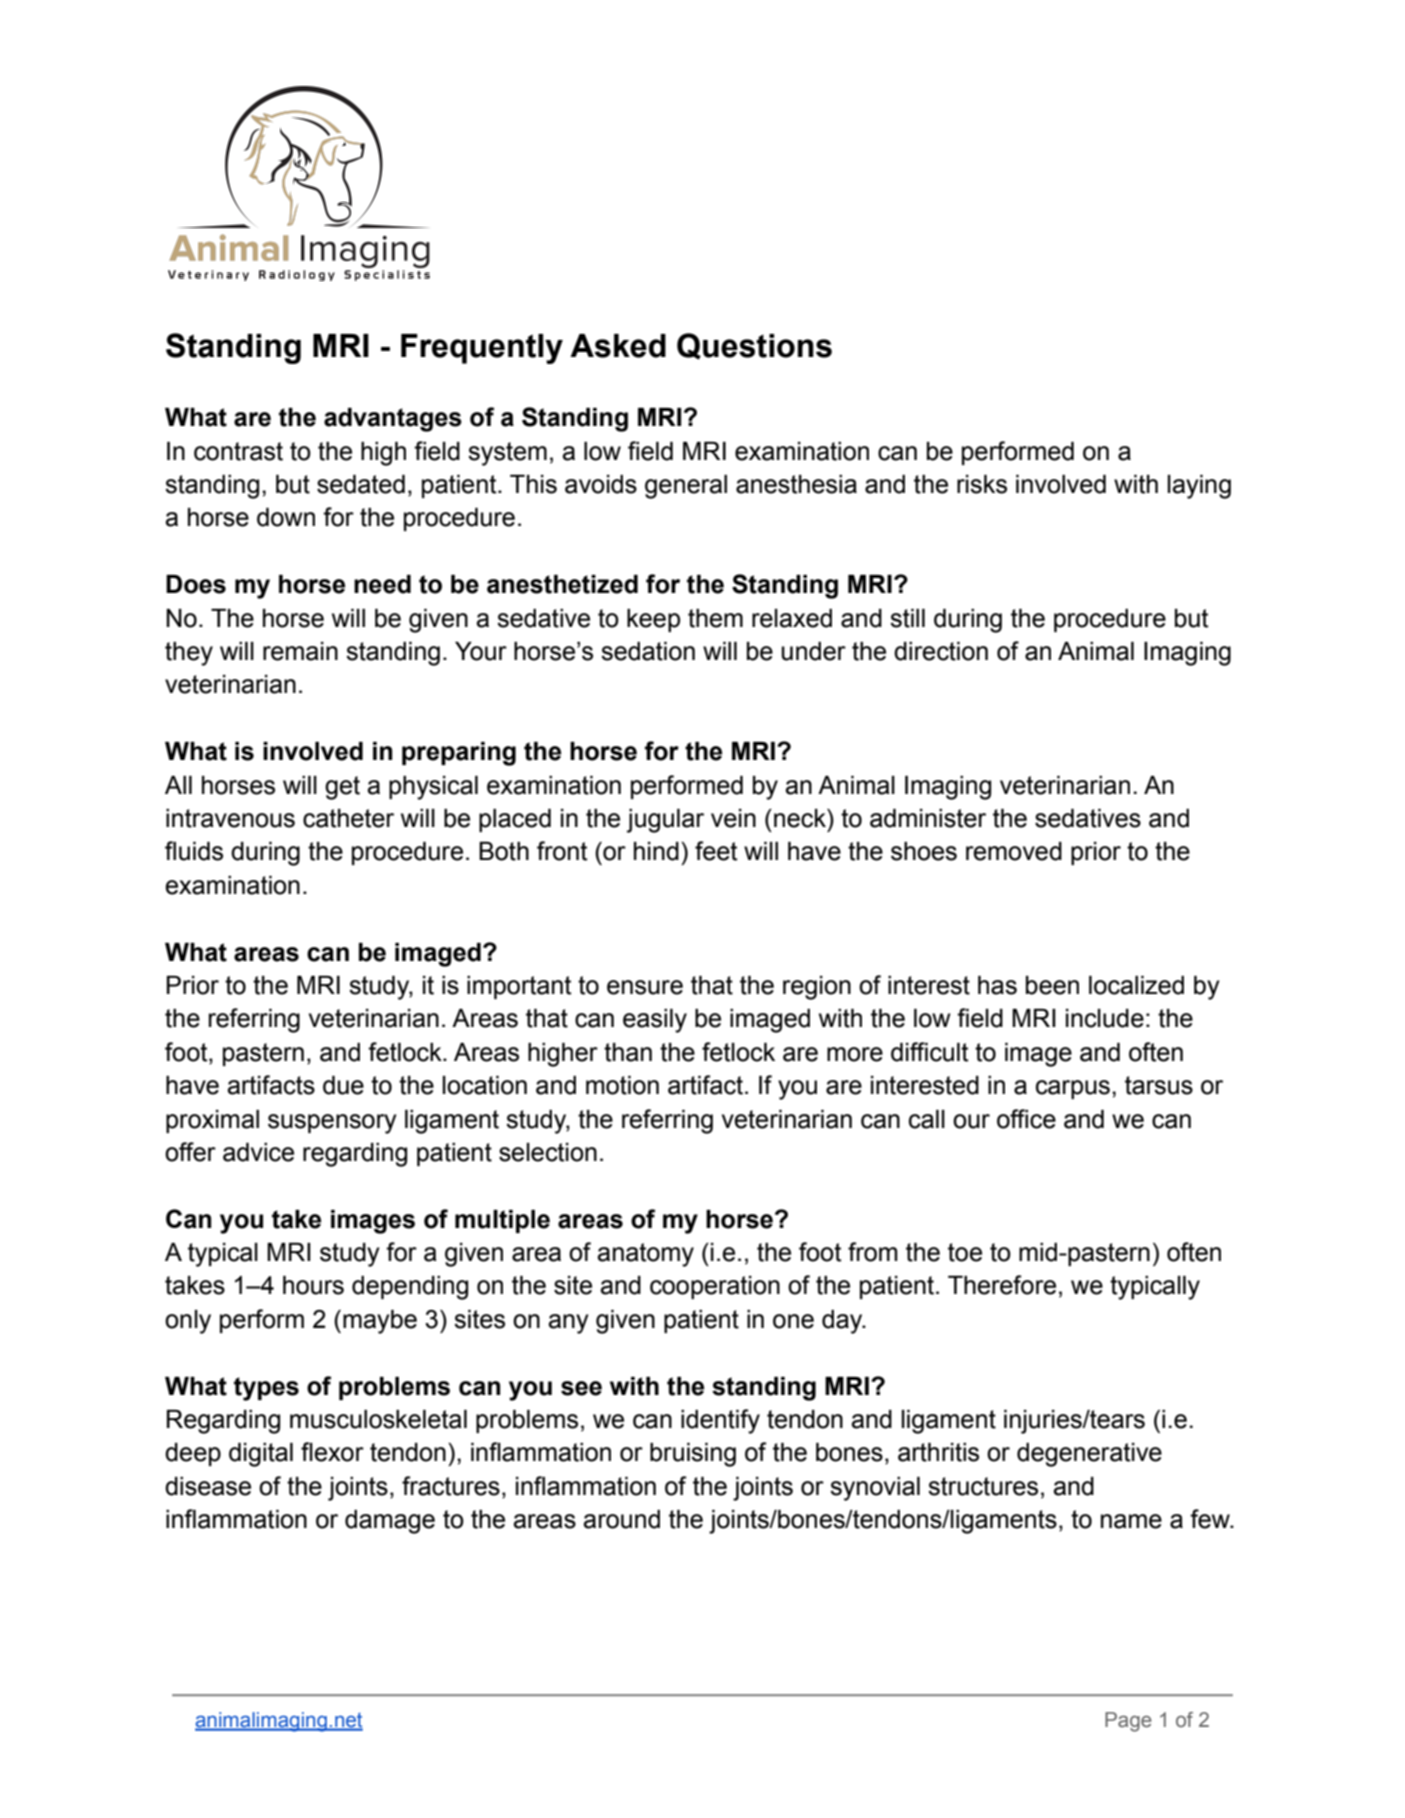 Image resolution: width=1405 pixels, height=1818 pixels. Describe the element at coordinates (390, 1522) in the screenshot. I see `damage` at that location.
